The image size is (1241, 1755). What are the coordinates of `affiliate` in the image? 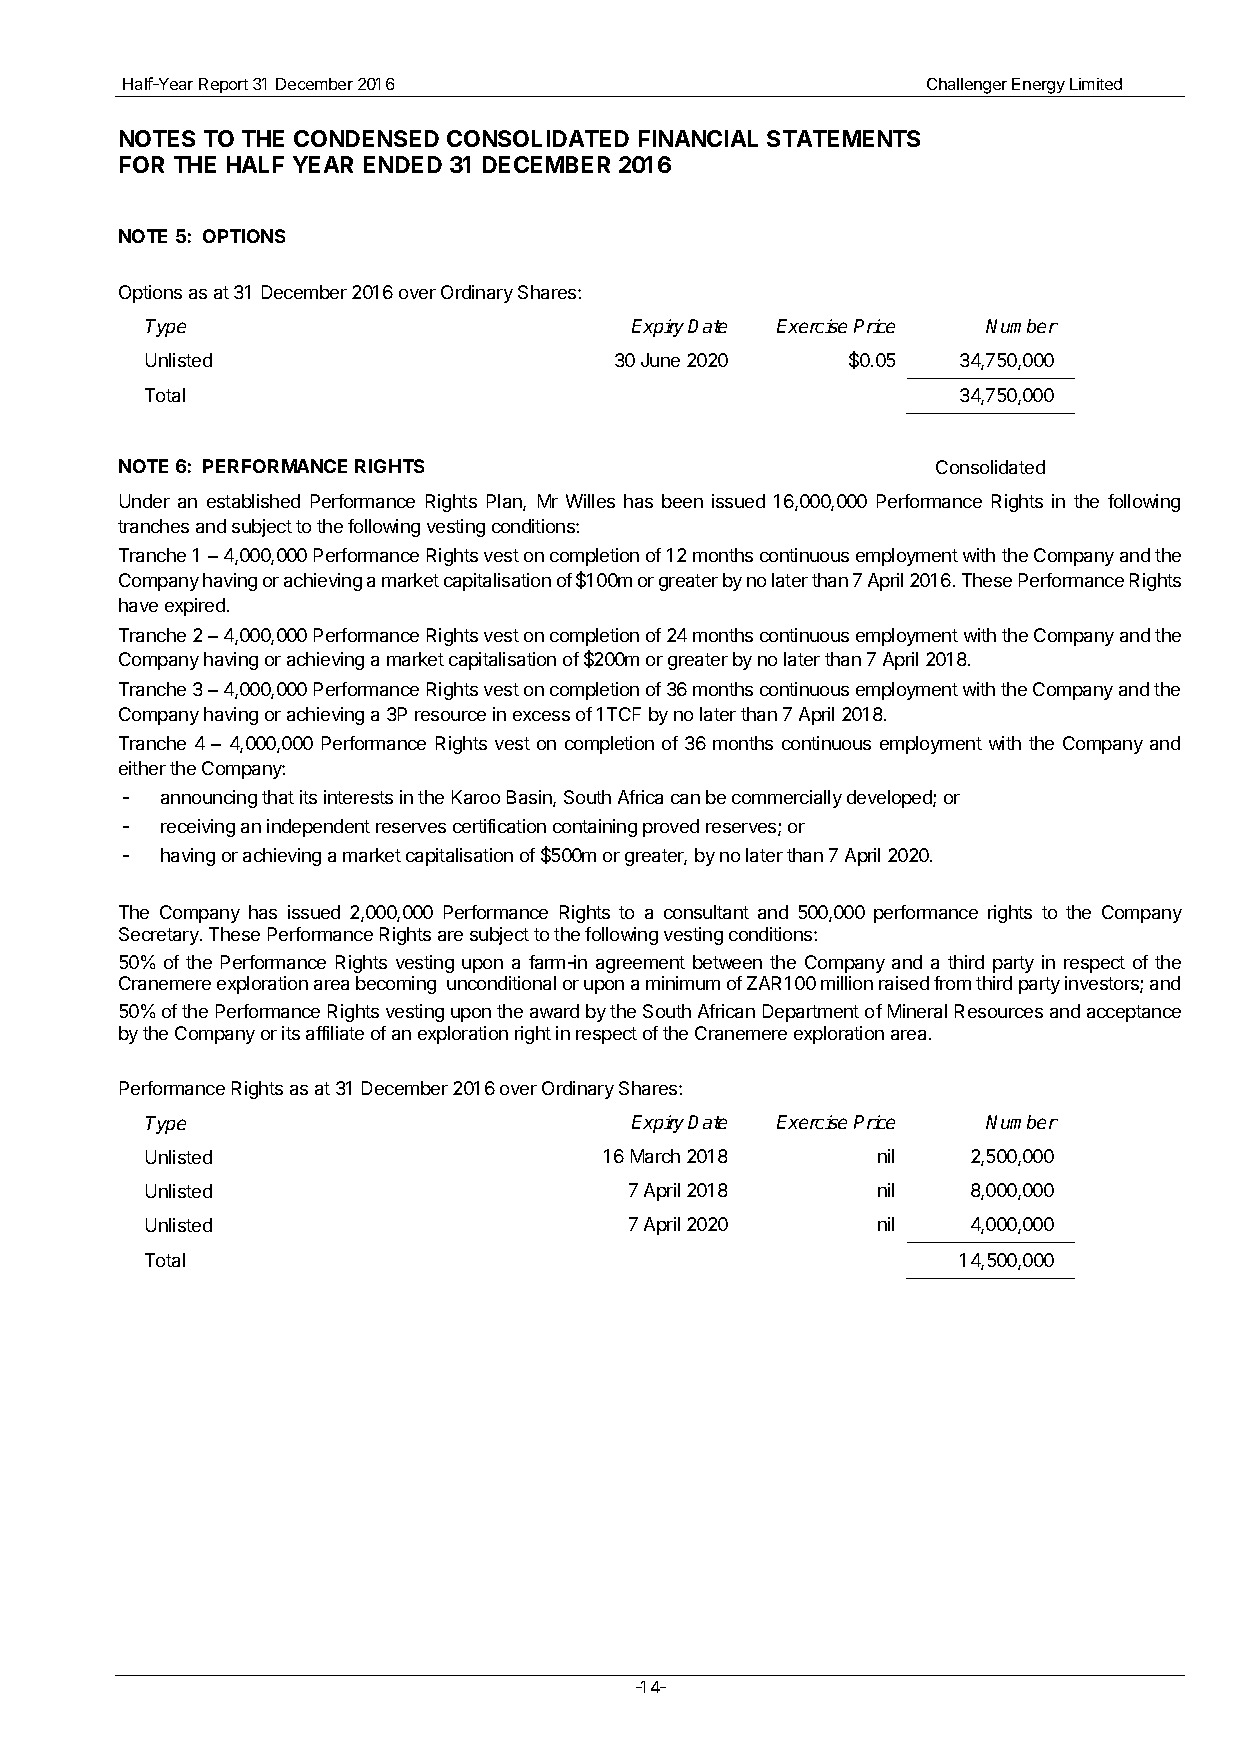 It's located at (335, 1033).
